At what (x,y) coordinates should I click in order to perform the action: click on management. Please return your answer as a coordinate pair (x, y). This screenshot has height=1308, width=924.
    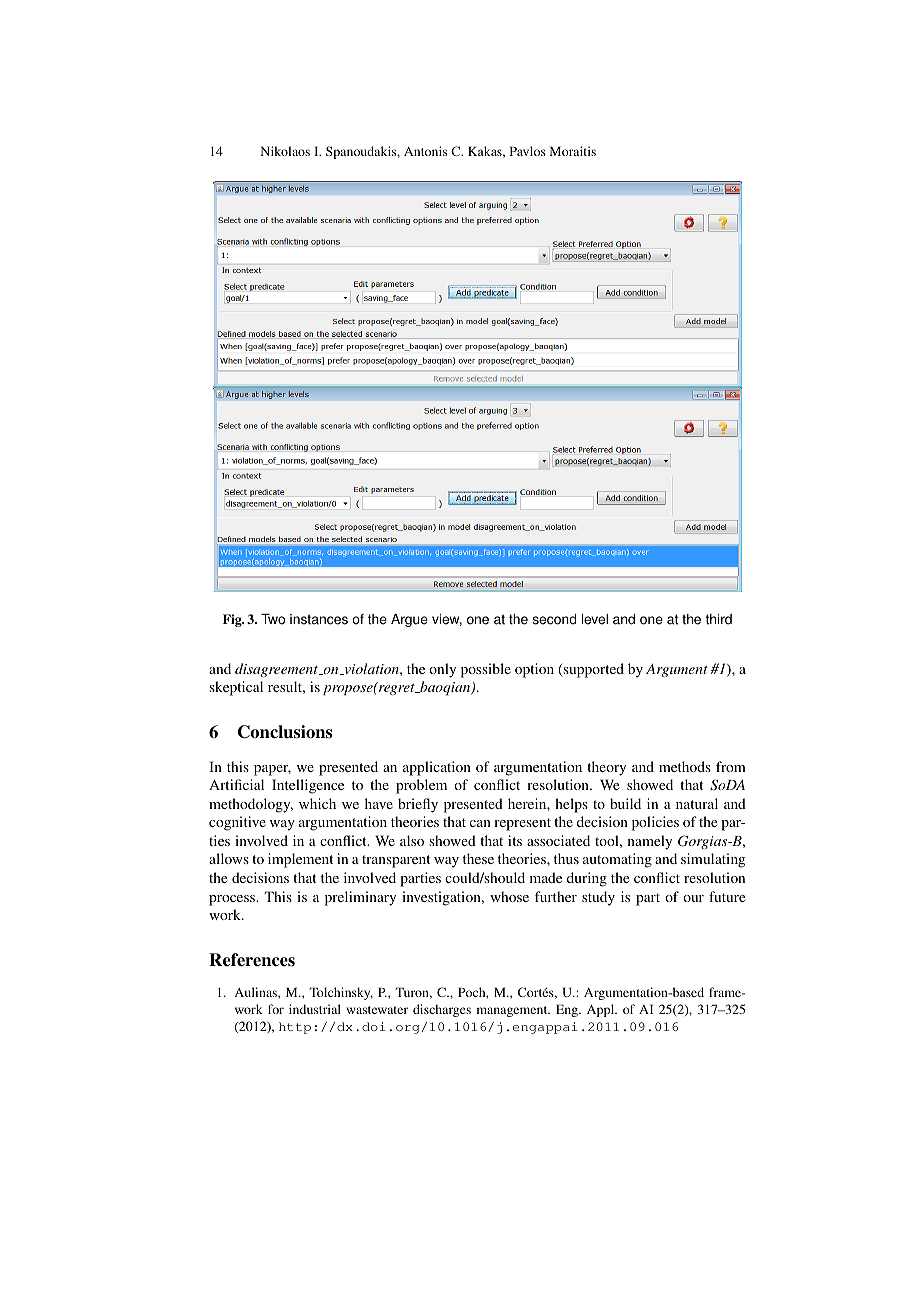
    Looking at the image, I should click on (513, 1011).
